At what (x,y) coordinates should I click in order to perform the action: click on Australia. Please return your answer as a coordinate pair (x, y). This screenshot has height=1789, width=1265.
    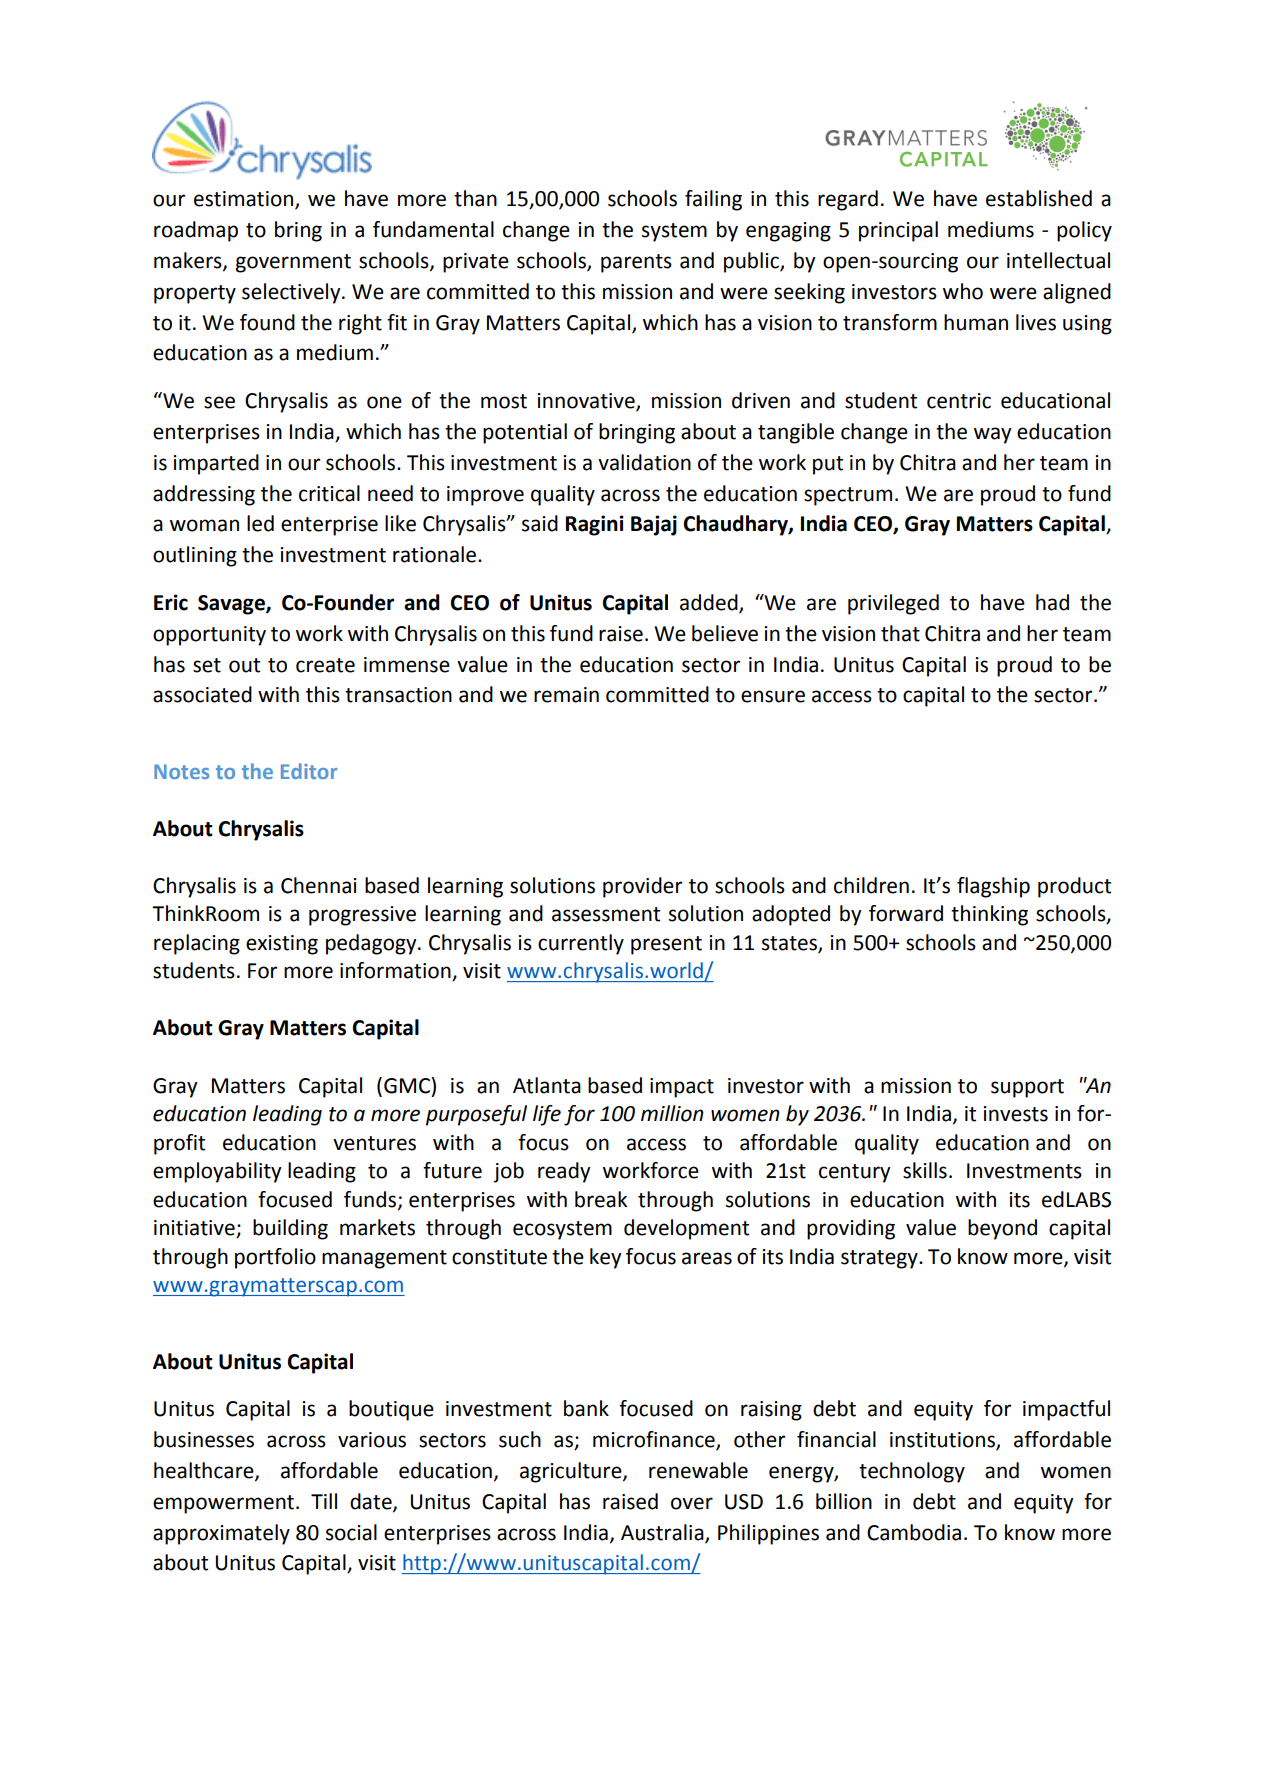
    Looking at the image, I should click on (663, 1533).
